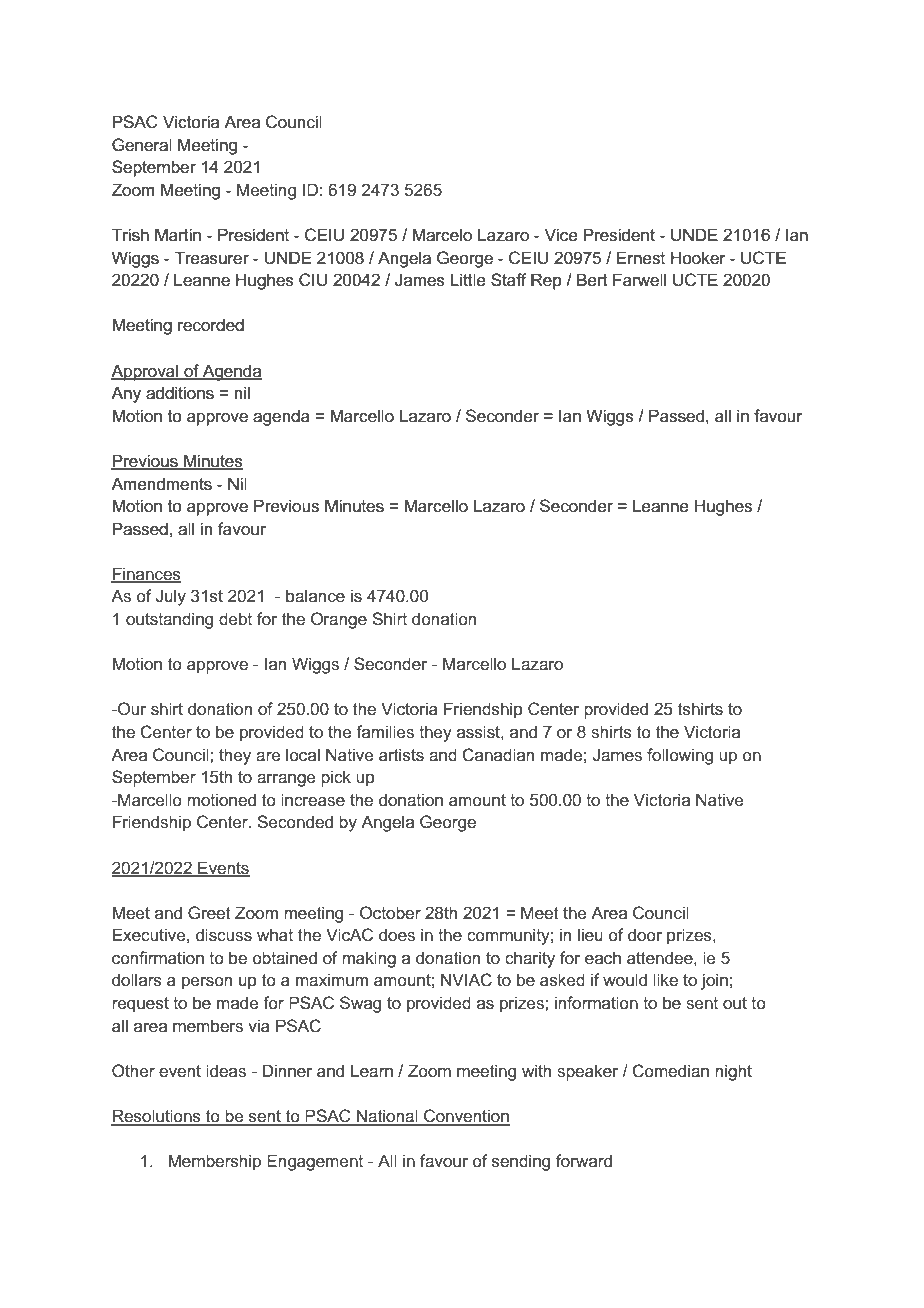 The image size is (924, 1308). What do you see at coordinates (169, 620) in the screenshot?
I see `outstanding` at bounding box center [169, 620].
